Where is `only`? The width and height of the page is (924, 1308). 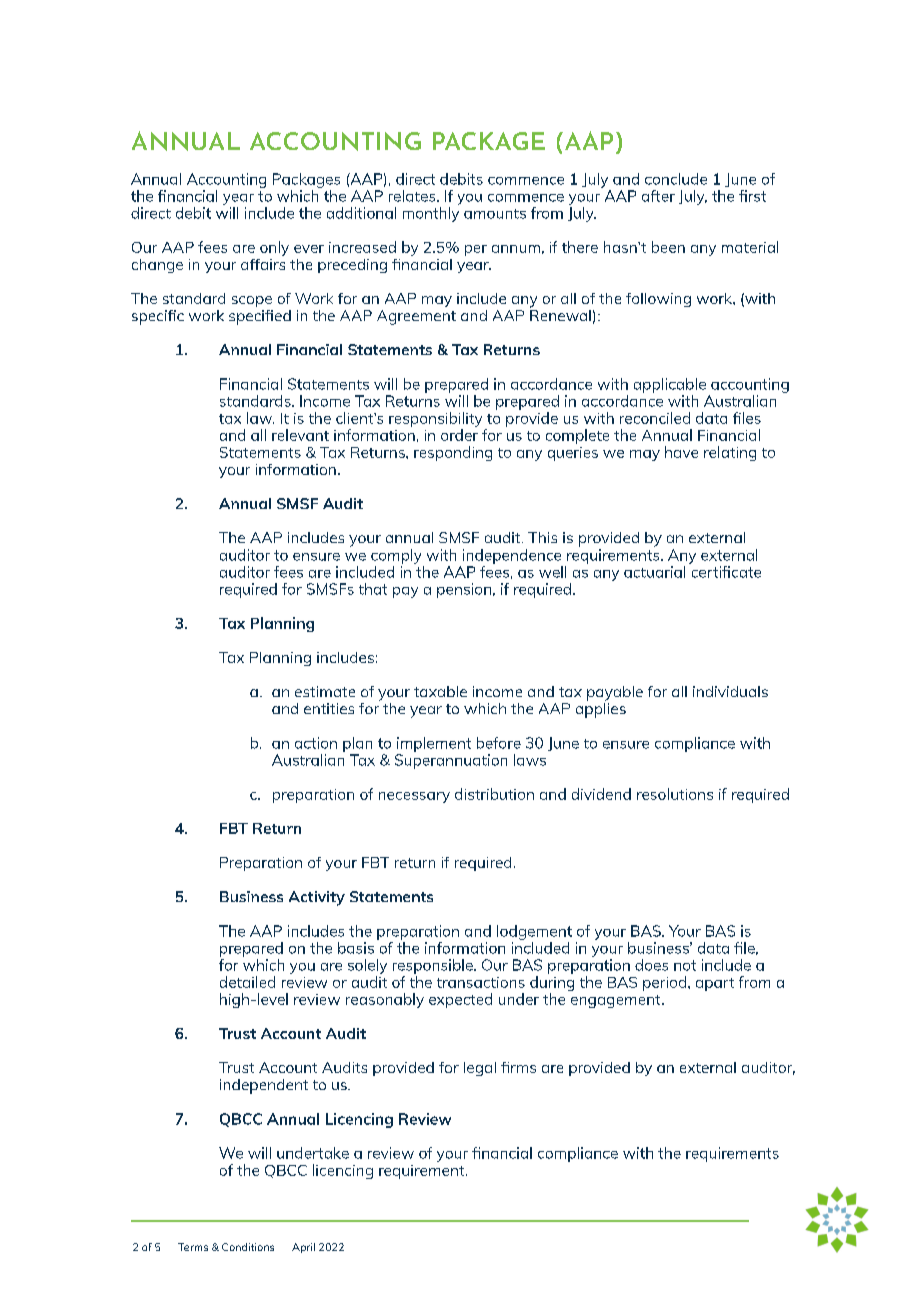 only is located at coordinates (274, 248).
